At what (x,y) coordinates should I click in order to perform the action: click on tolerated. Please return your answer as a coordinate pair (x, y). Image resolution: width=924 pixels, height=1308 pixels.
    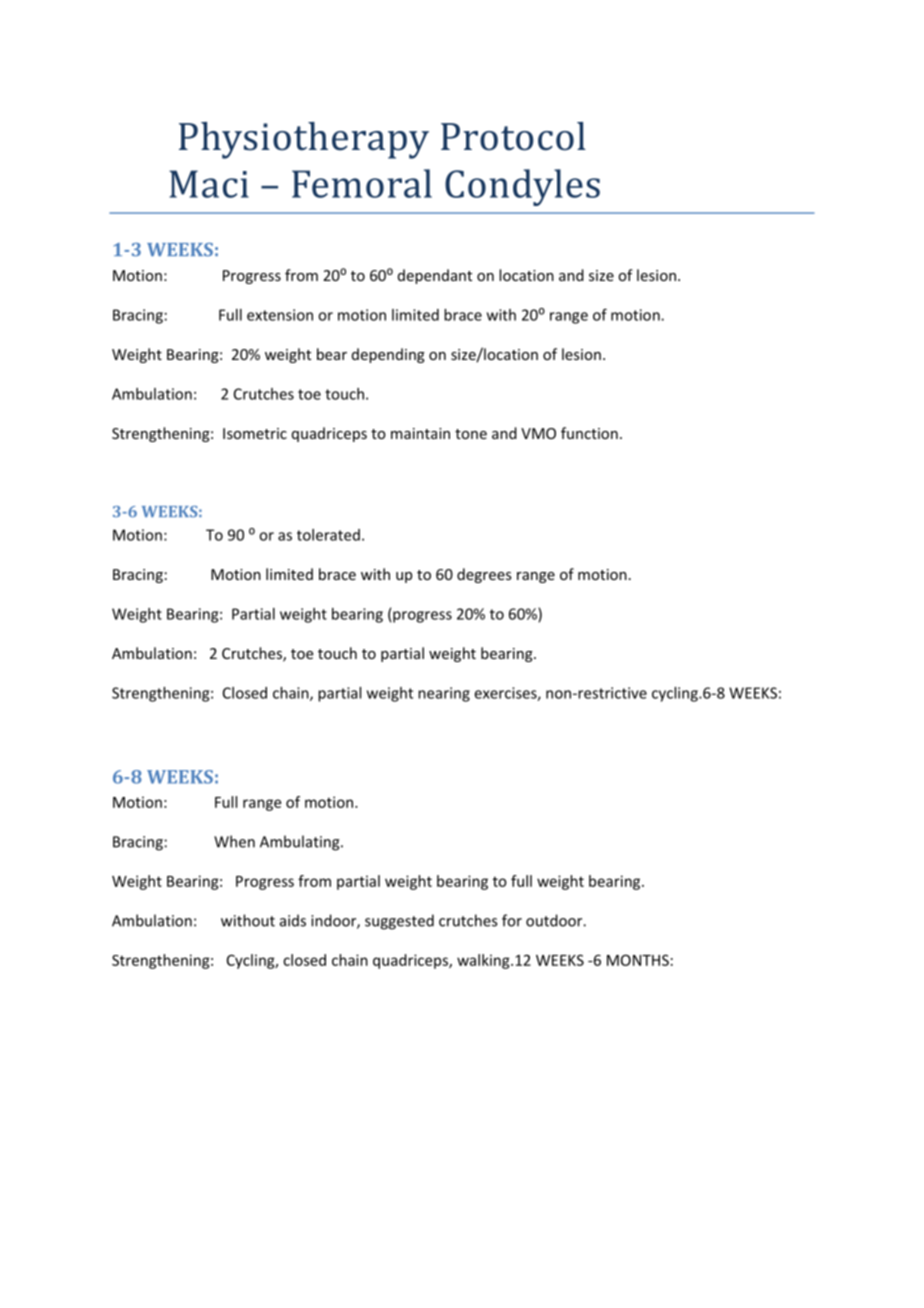
    Looking at the image, I should click on (328, 535).
